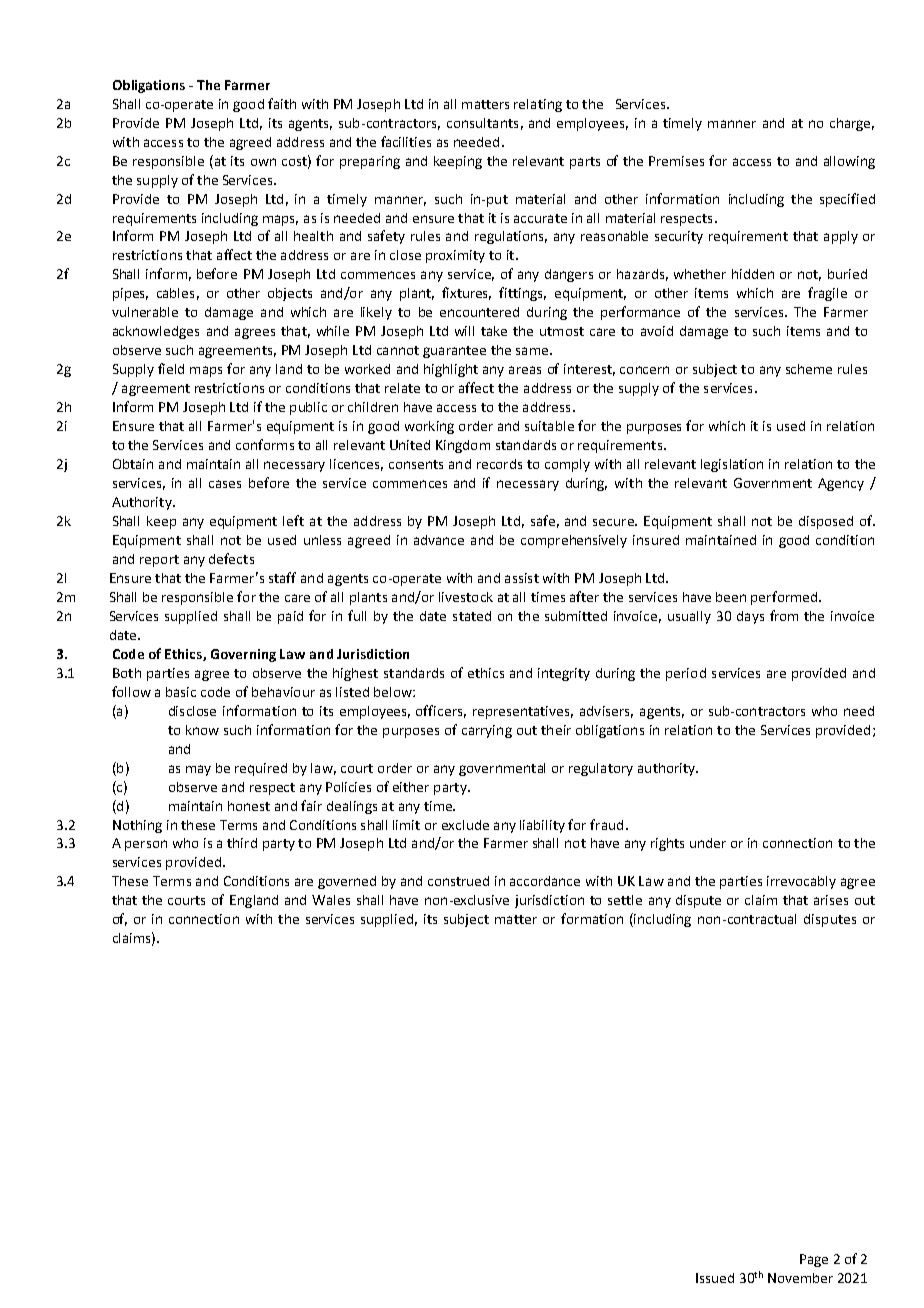 The height and width of the page is (1308, 924). I want to click on Wales, so click(331, 900).
